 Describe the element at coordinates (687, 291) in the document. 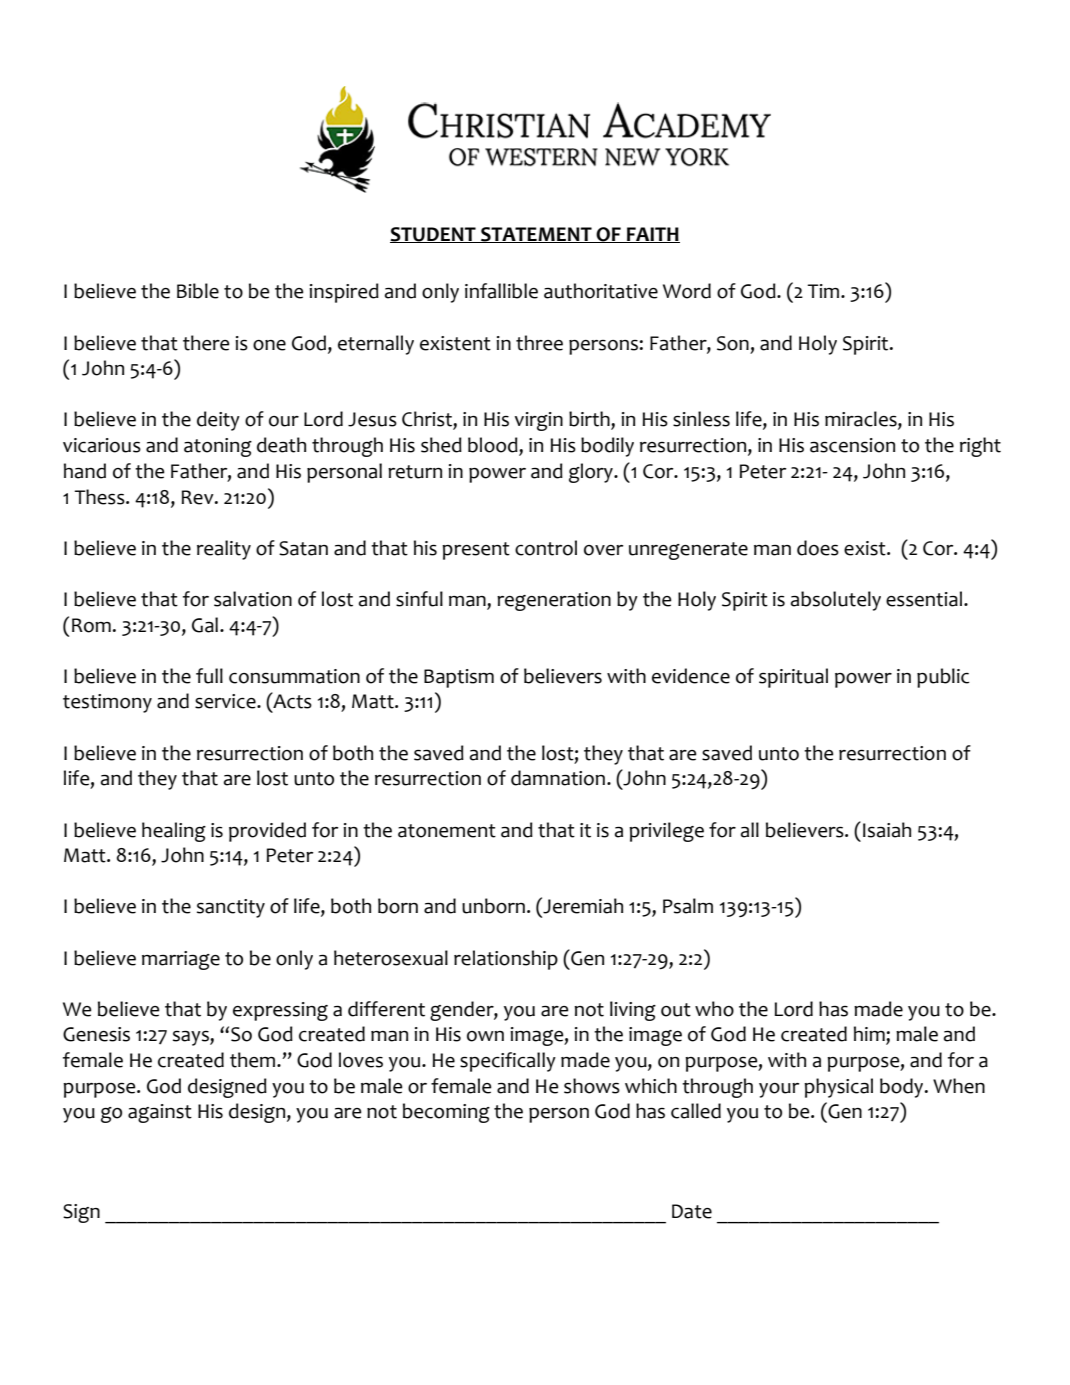

I see `Word` at that location.
